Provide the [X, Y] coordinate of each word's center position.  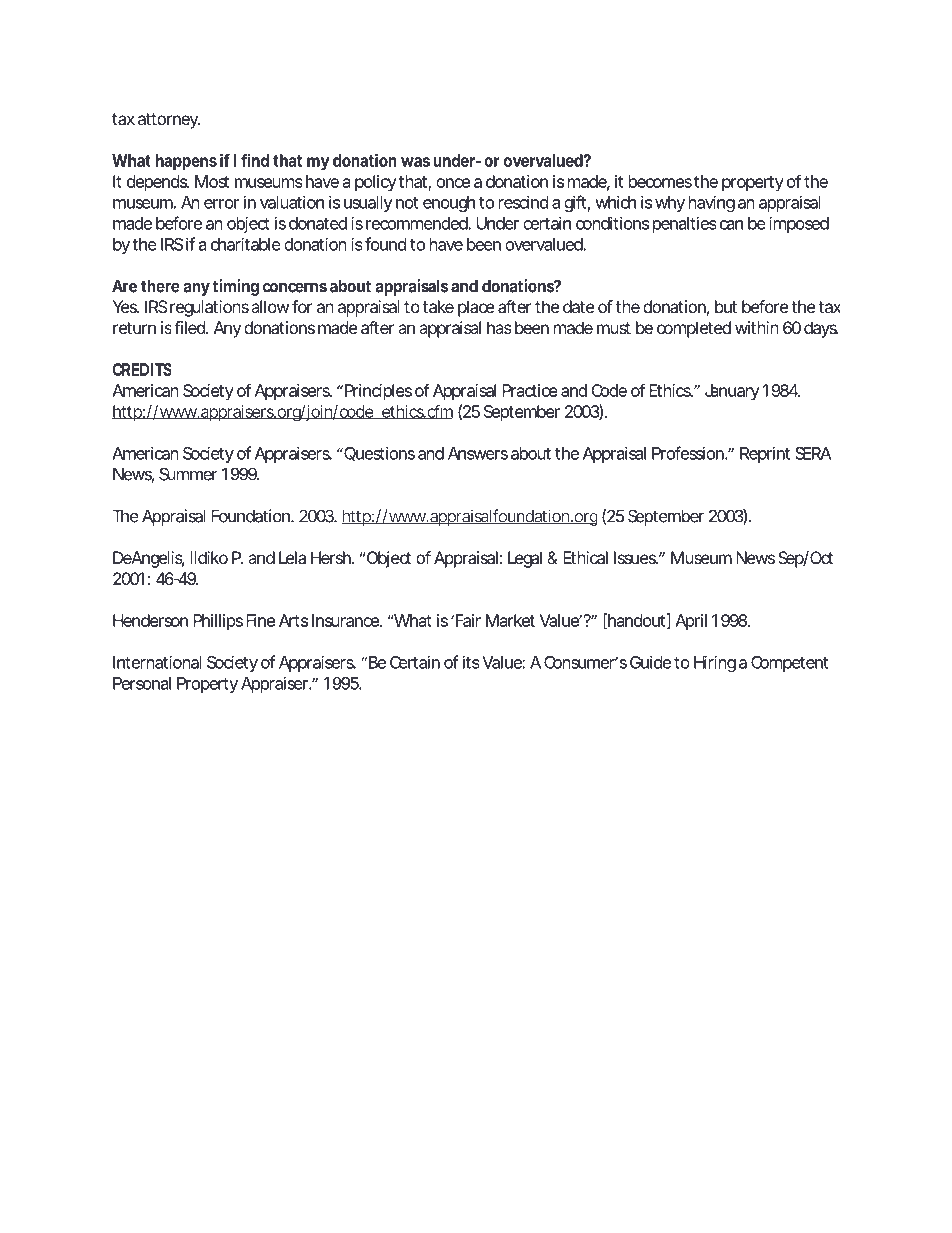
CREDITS [141, 369]
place [476, 308]
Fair [467, 620]
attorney [169, 121]
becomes [660, 181]
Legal [525, 559]
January [732, 392]
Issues [636, 557]
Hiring [715, 664]
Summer [188, 474]
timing [236, 287]
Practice [530, 390]
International [157, 662]
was [415, 162]
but [726, 306]
